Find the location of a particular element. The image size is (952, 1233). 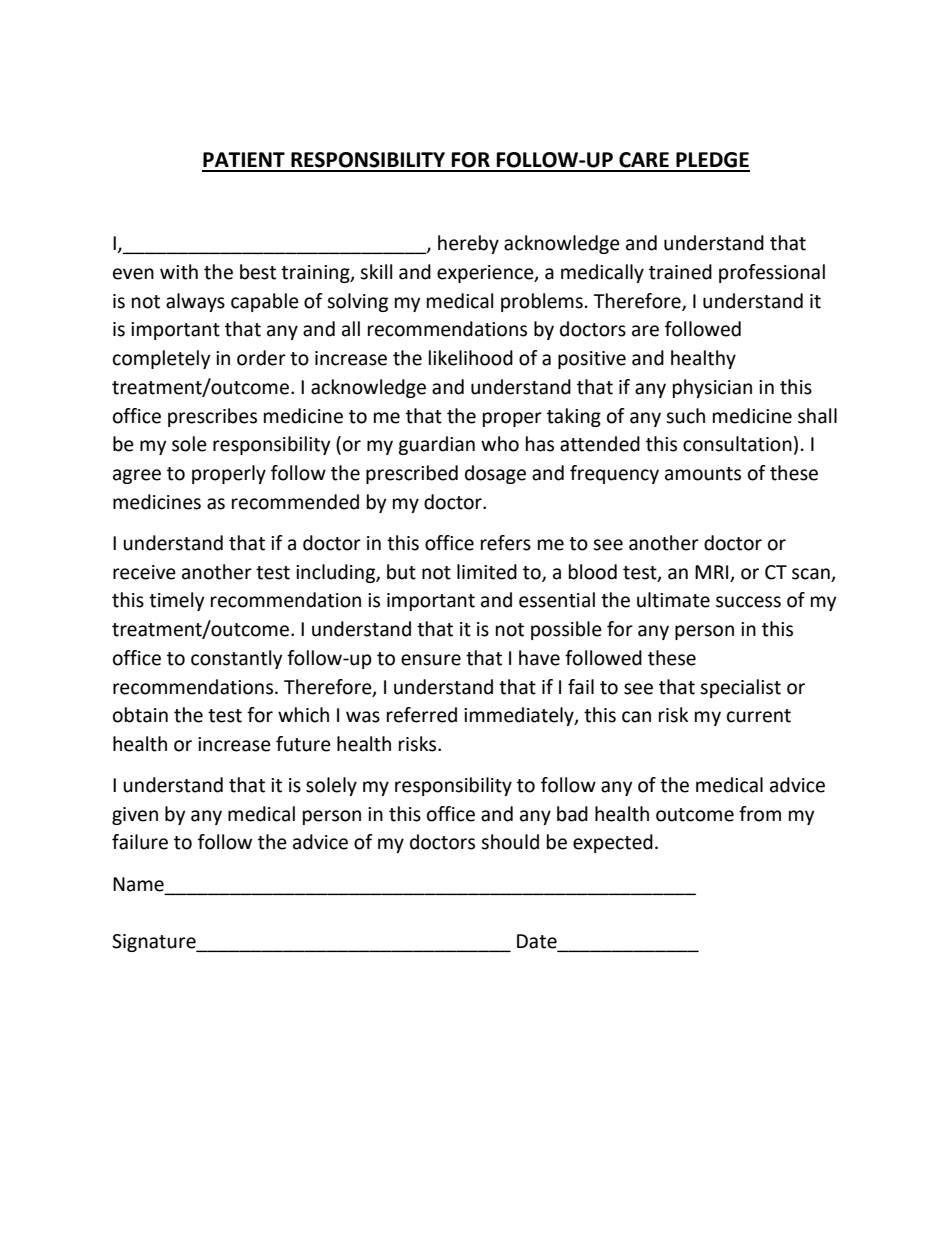

refers is located at coordinates (506, 543).
